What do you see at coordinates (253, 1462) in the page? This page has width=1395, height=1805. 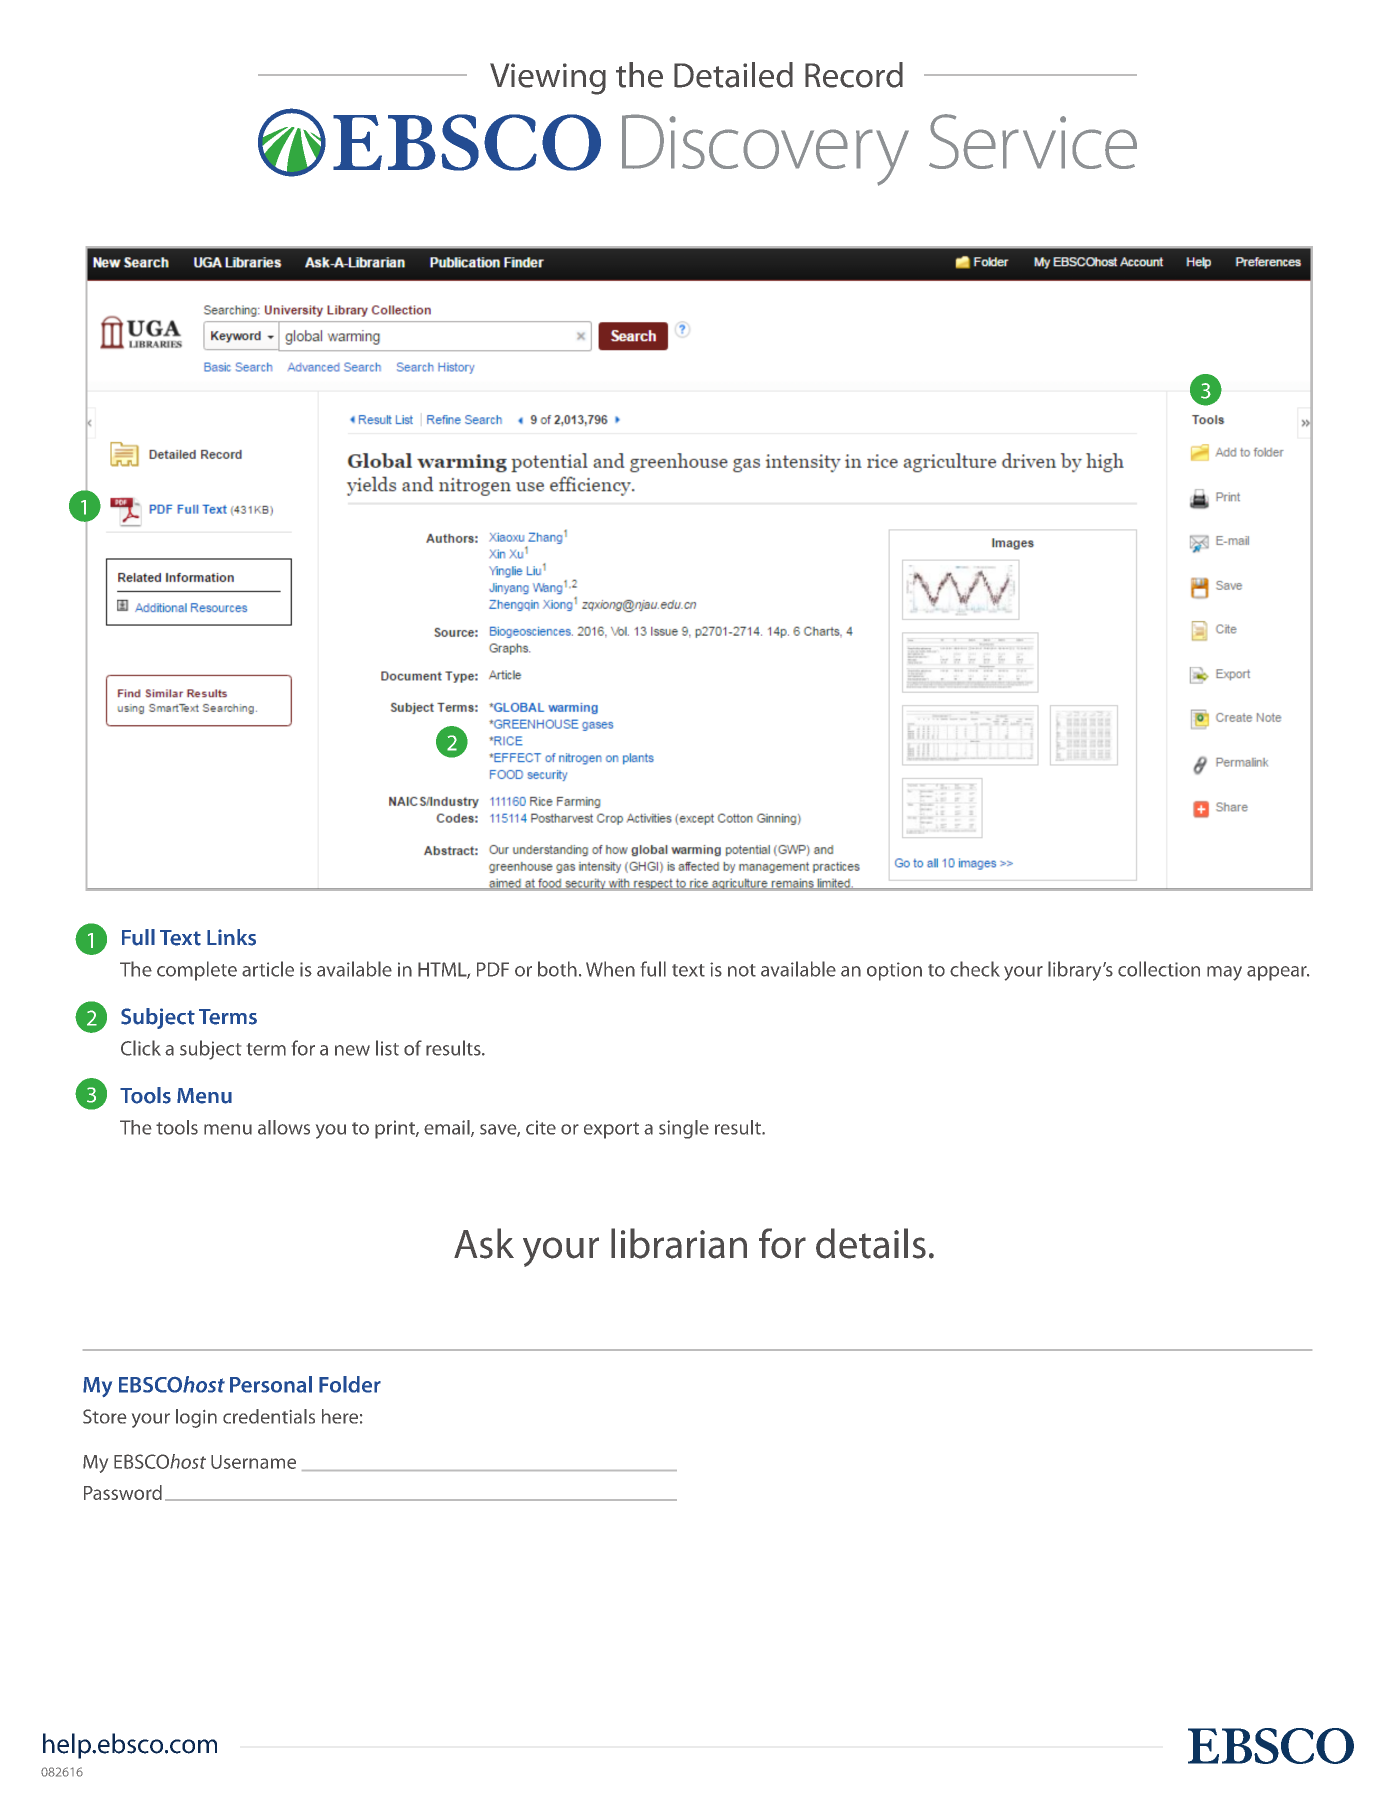 I see `Username` at bounding box center [253, 1462].
